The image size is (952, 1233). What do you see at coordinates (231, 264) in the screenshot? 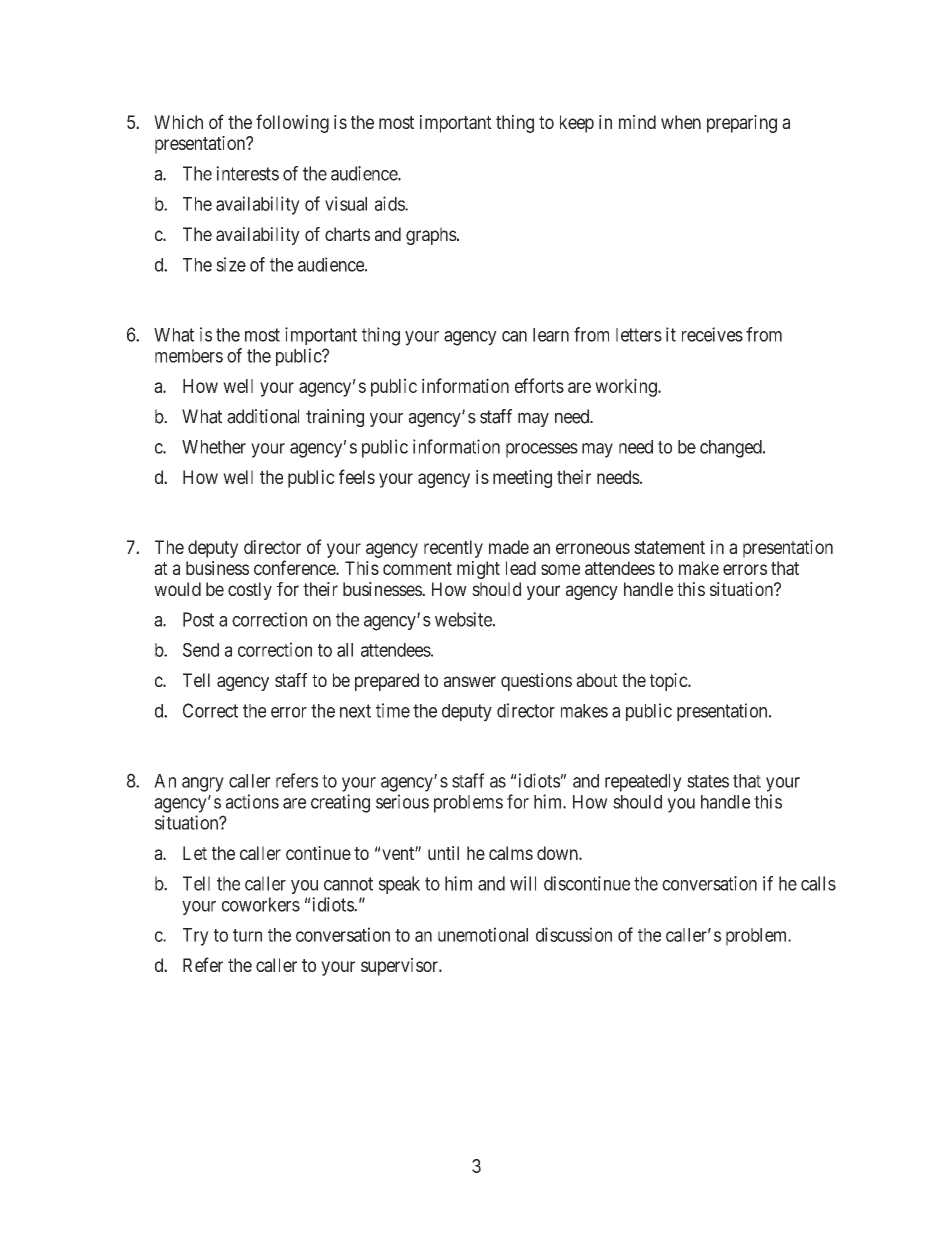
I see `size` at bounding box center [231, 264].
